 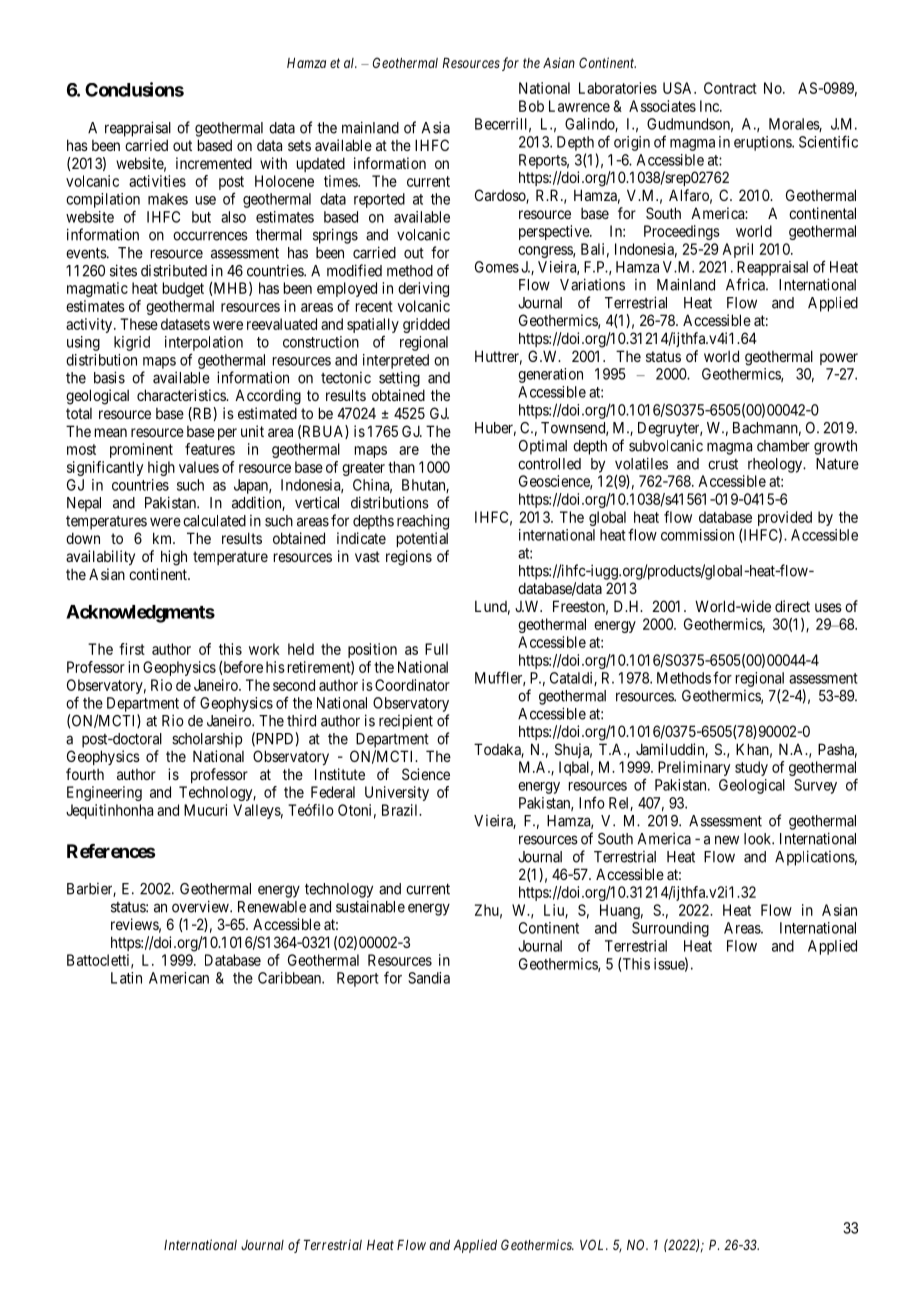 I want to click on Latin, so click(x=126, y=978).
